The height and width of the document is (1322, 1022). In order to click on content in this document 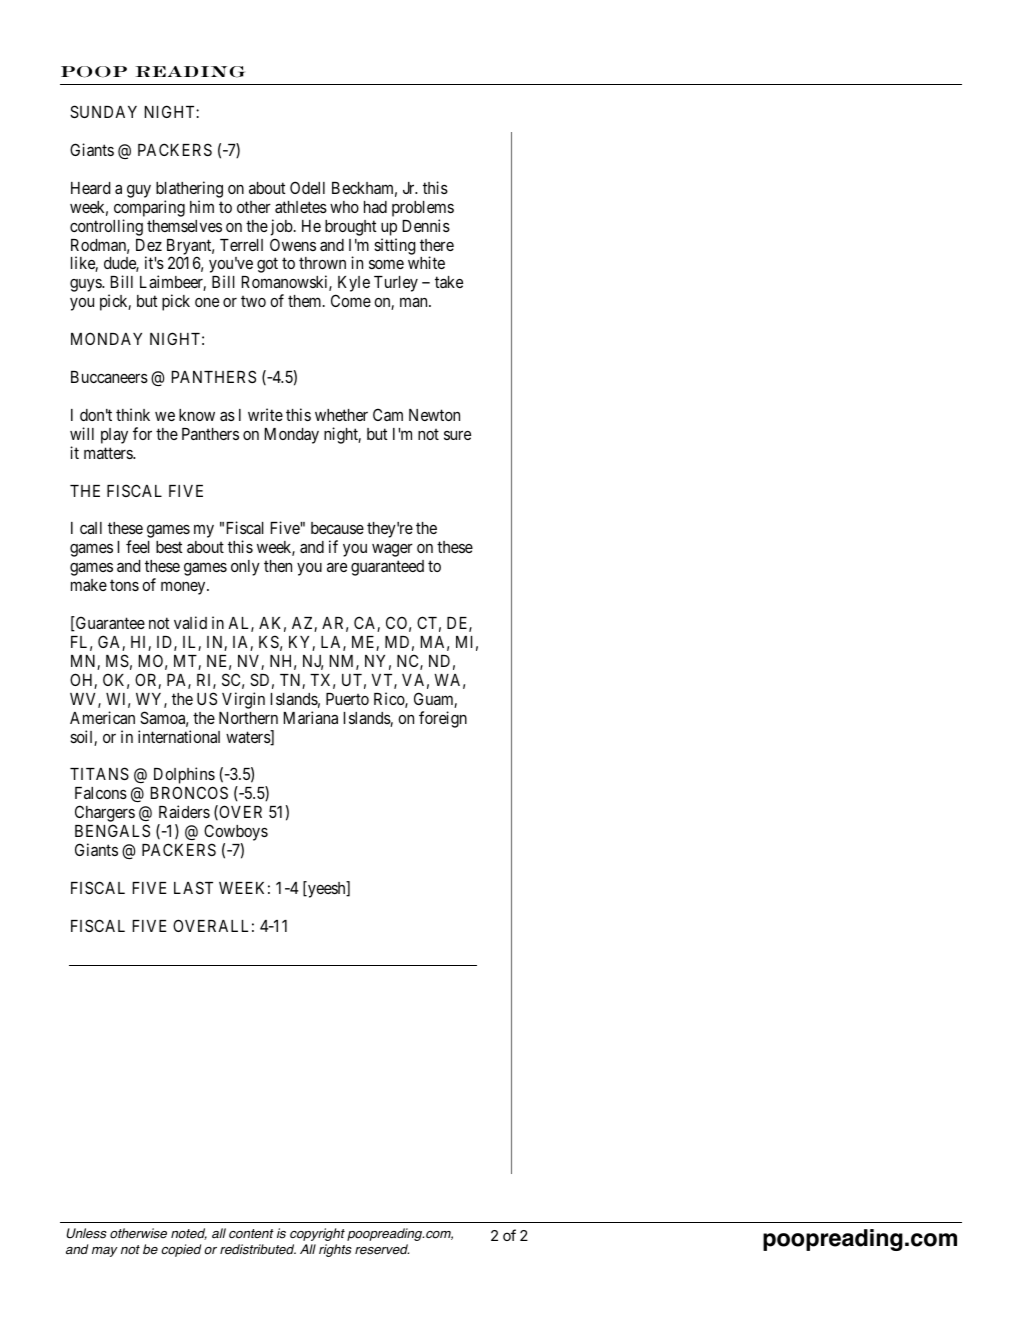, I will do `click(251, 1234)`.
